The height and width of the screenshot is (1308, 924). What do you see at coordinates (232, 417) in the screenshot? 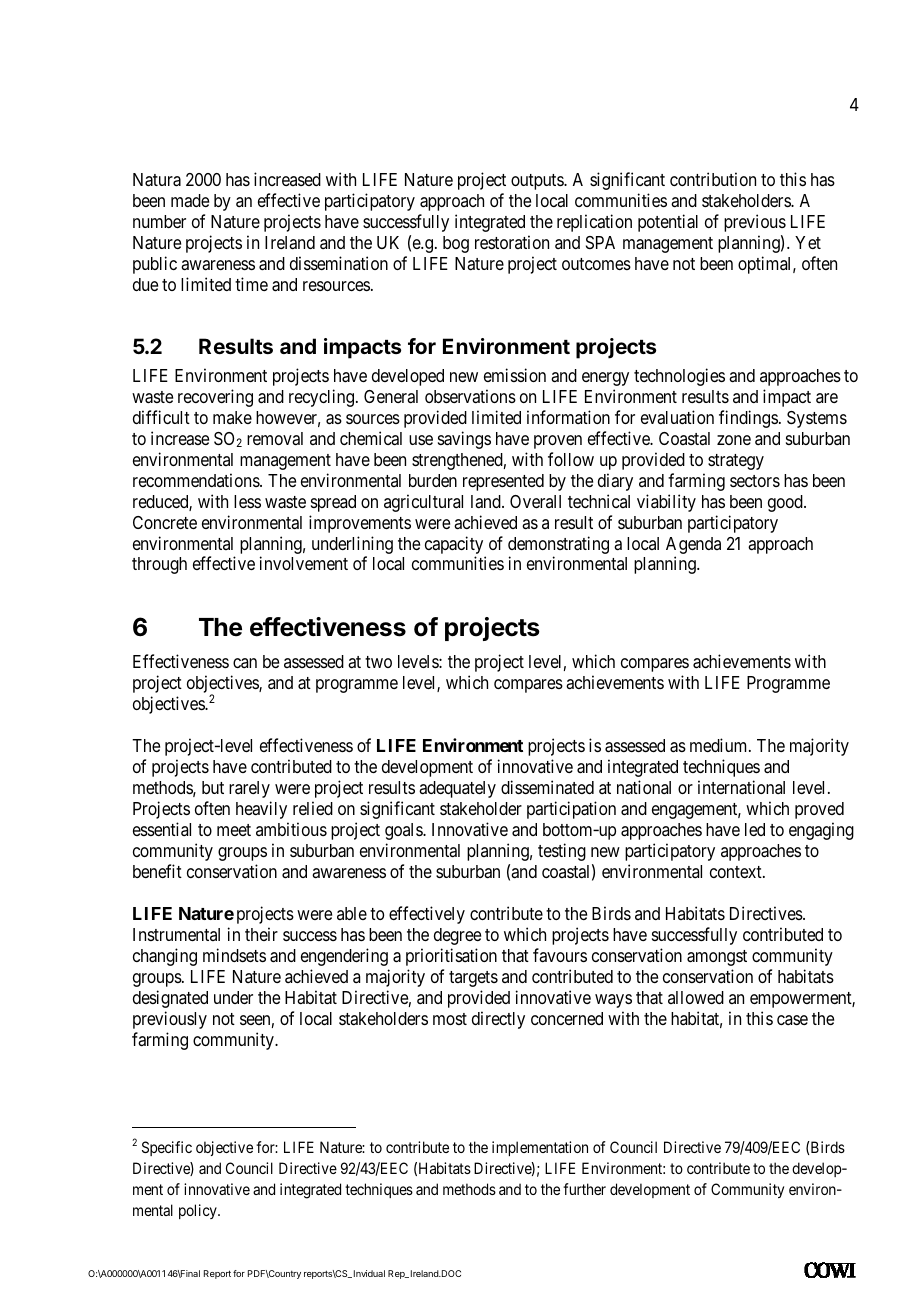
I see `make` at bounding box center [232, 417].
